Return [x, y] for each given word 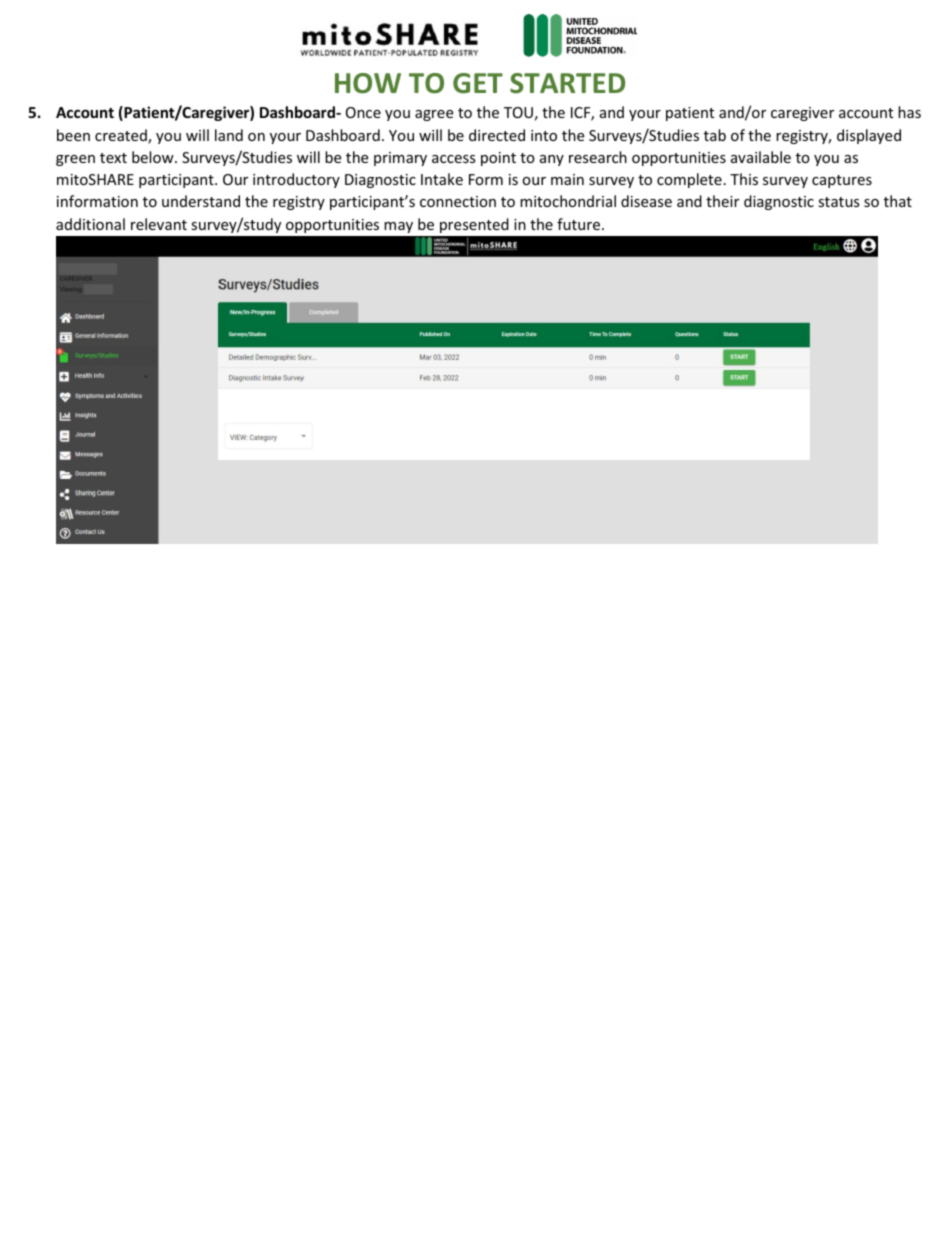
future [580, 224]
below [154, 157]
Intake [442, 179]
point [498, 159]
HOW [368, 83]
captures [842, 181]
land [229, 135]
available [761, 157]
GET [478, 83]
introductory [296, 180]
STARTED [567, 83]
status [839, 202]
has [909, 112]
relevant [159, 224]
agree [434, 115]
